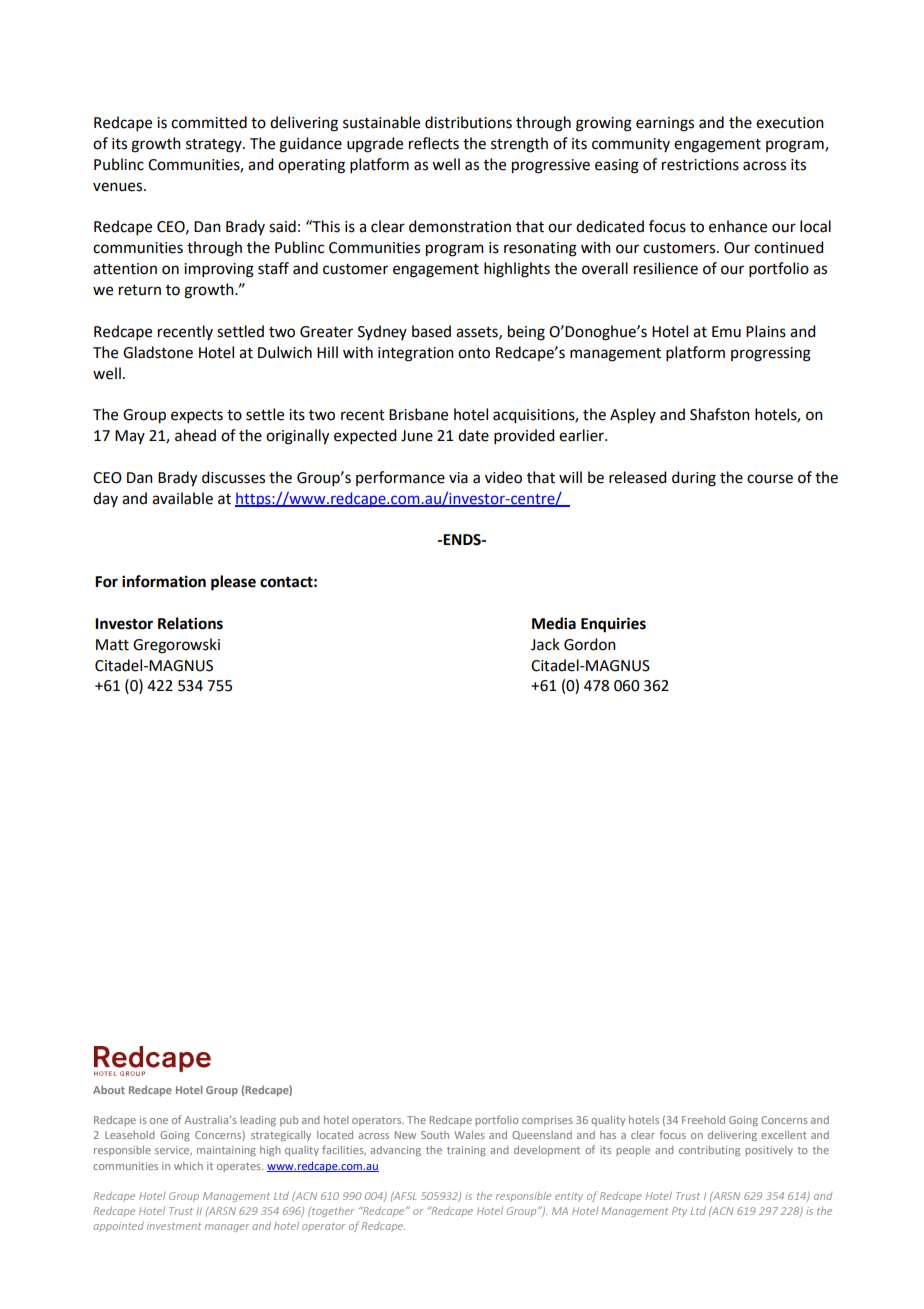 The height and width of the screenshot is (1309, 924). Describe the element at coordinates (197, 416) in the screenshot. I see `expects` at that location.
